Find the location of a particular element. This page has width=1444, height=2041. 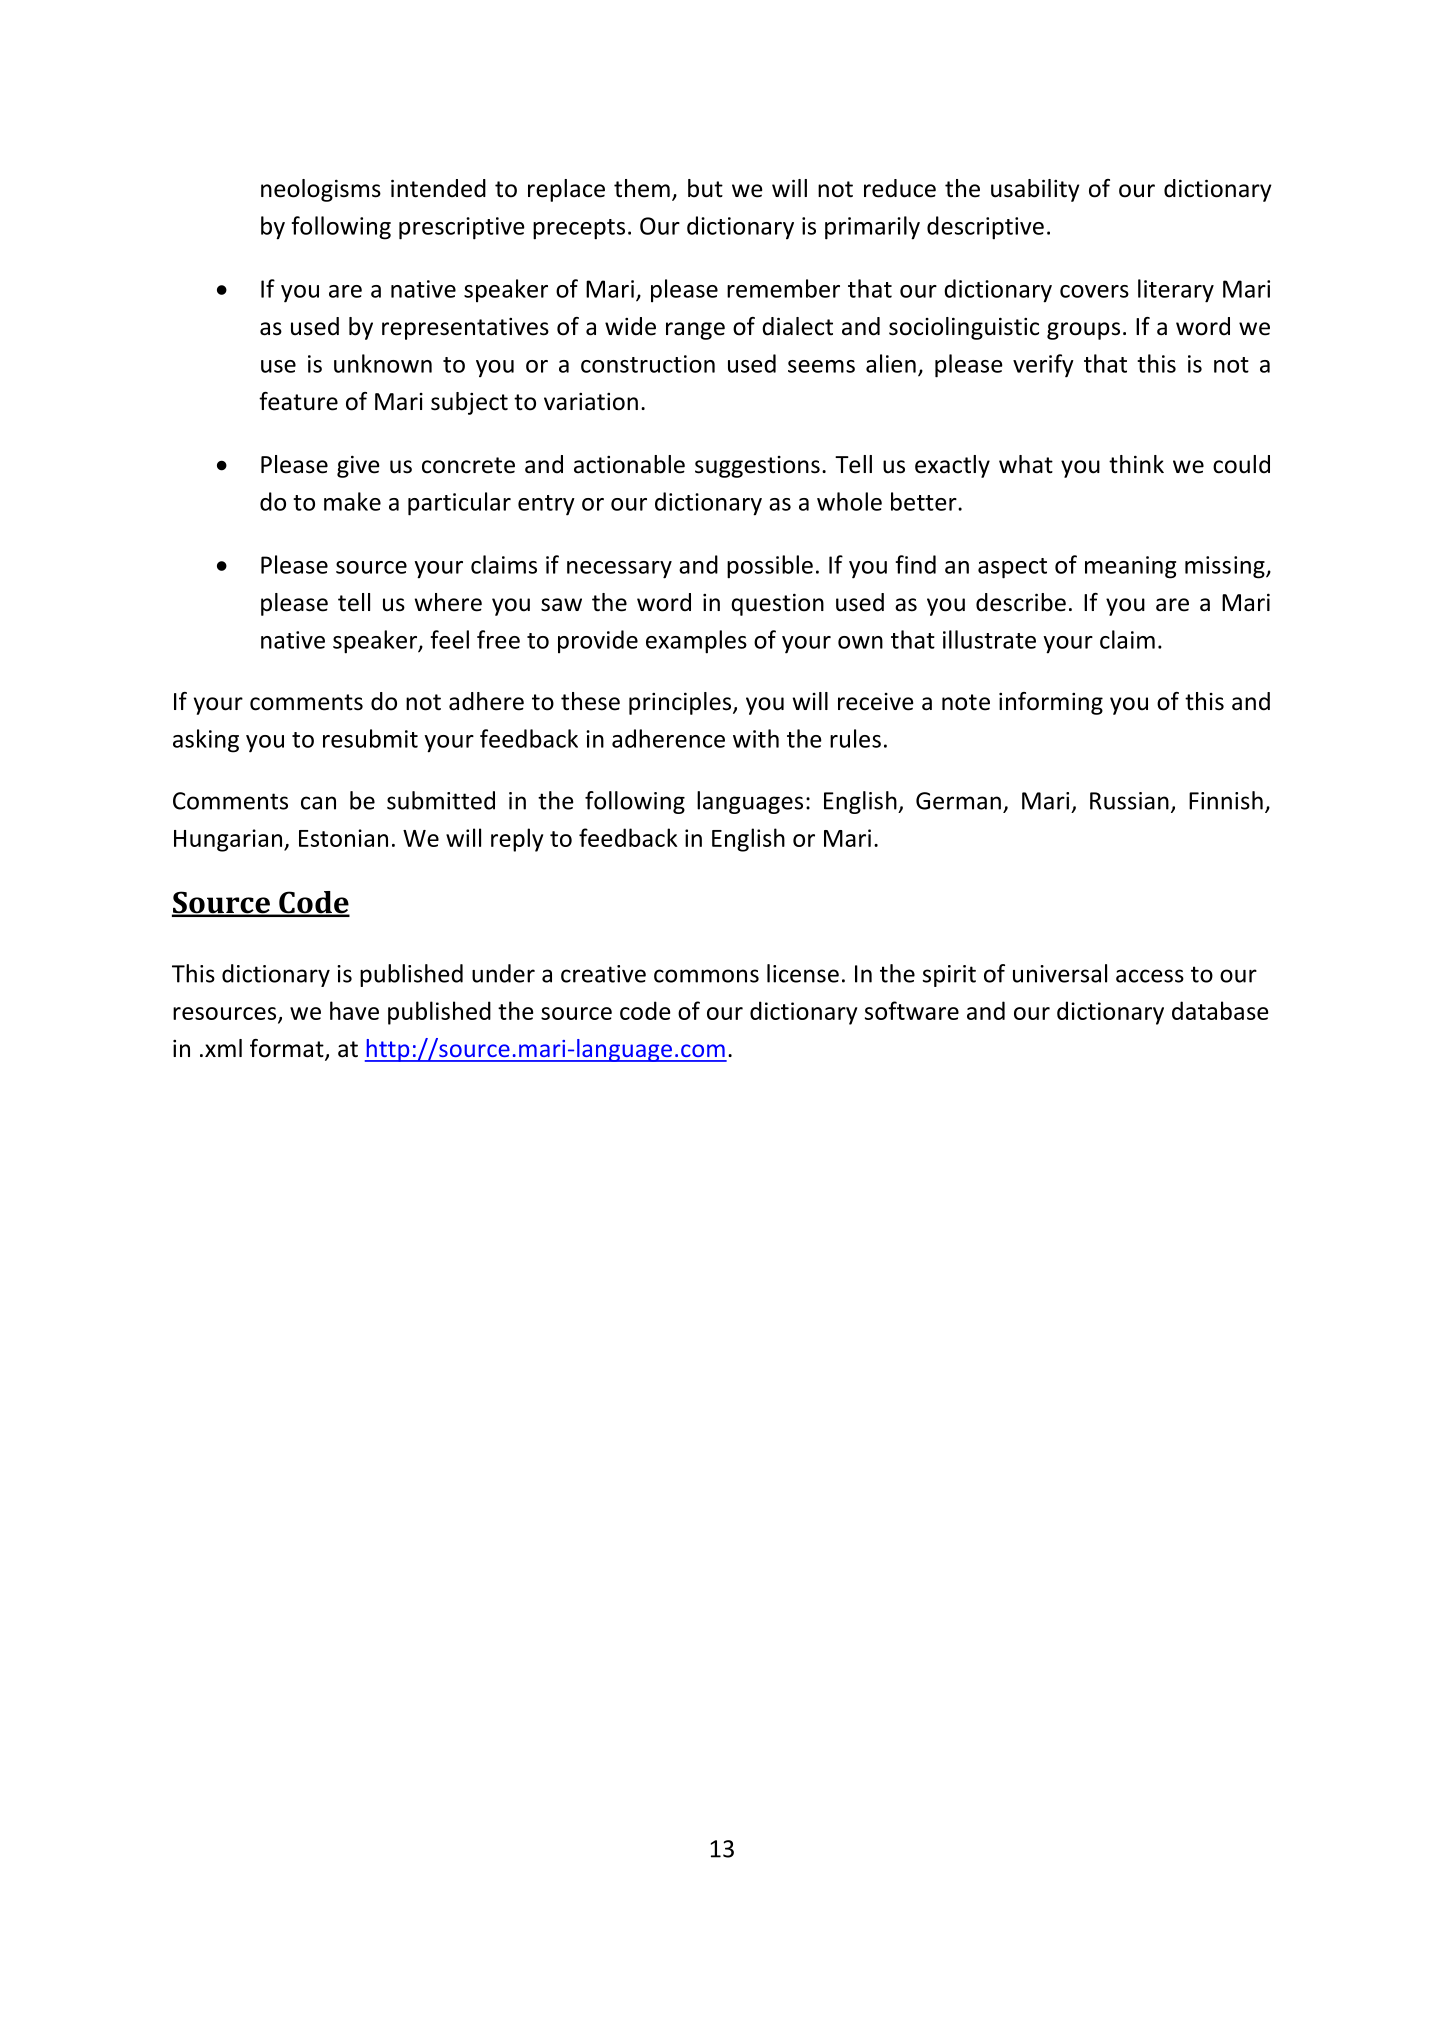

neologisms is located at coordinates (321, 190).
